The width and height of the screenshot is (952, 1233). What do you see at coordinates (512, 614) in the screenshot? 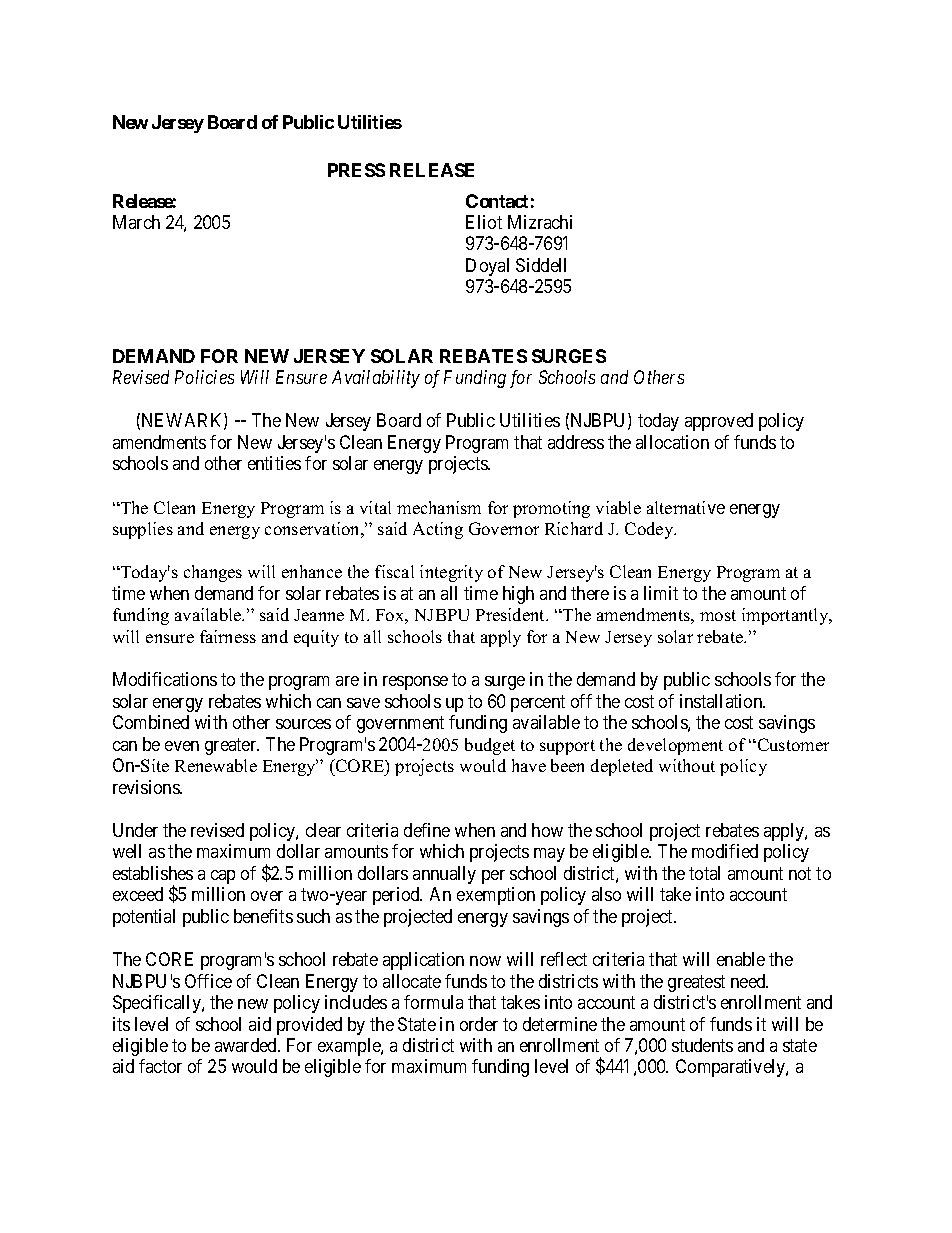
I see `President` at bounding box center [512, 614].
